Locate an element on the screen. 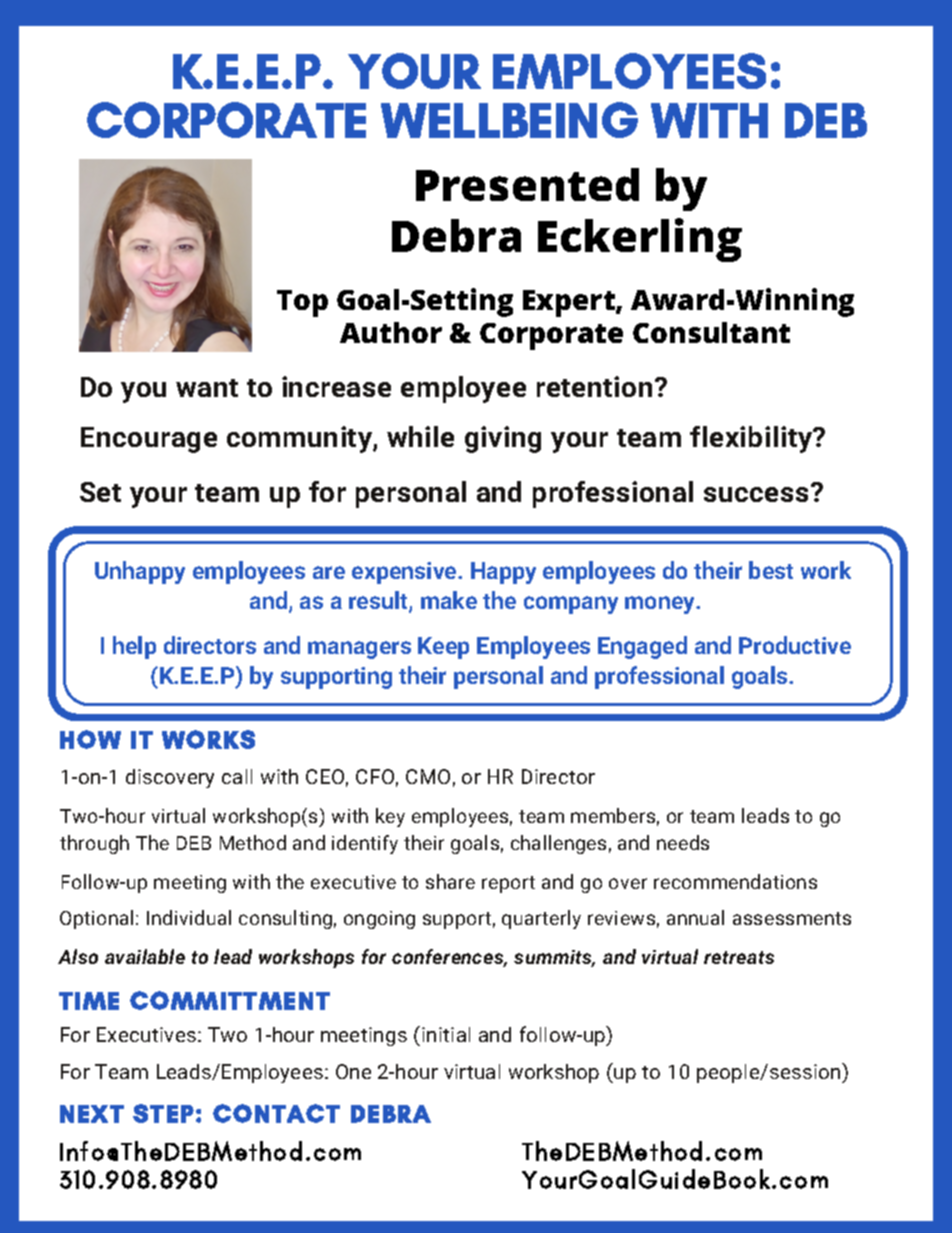 The image size is (952, 1233). STEP is located at coordinates (163, 1113).
